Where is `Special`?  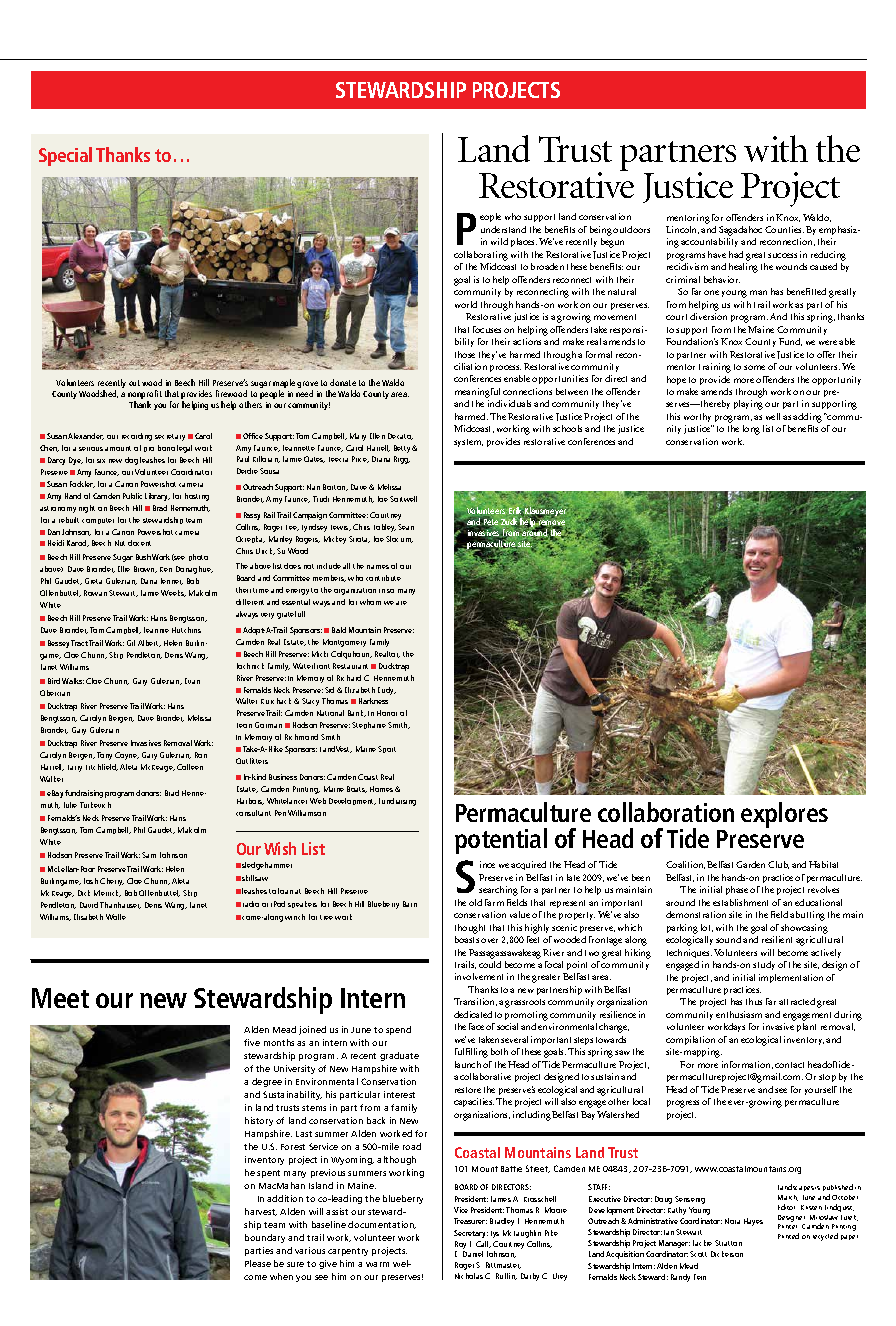 Special is located at coordinates (65, 156).
